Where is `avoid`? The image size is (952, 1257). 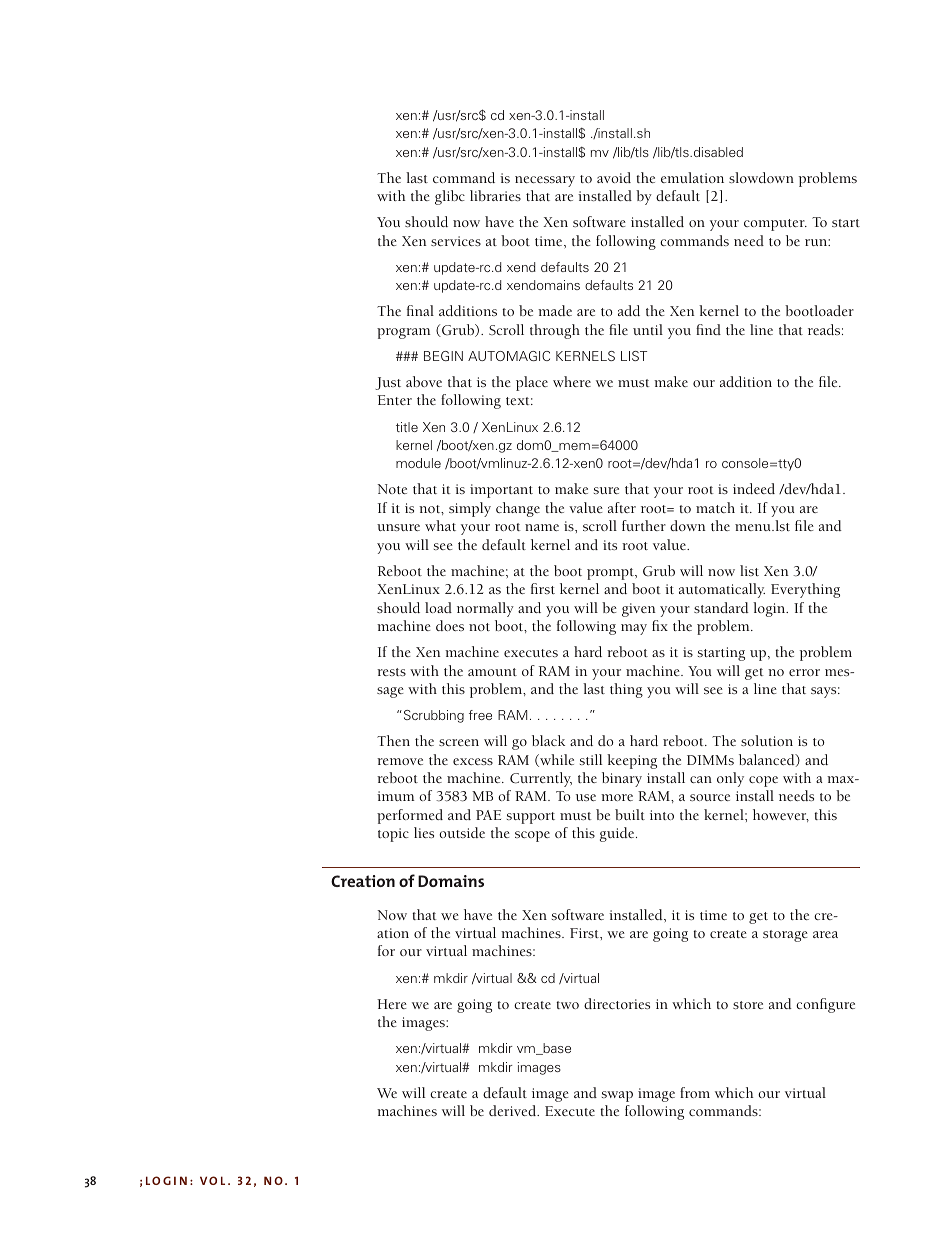 avoid is located at coordinates (614, 177).
